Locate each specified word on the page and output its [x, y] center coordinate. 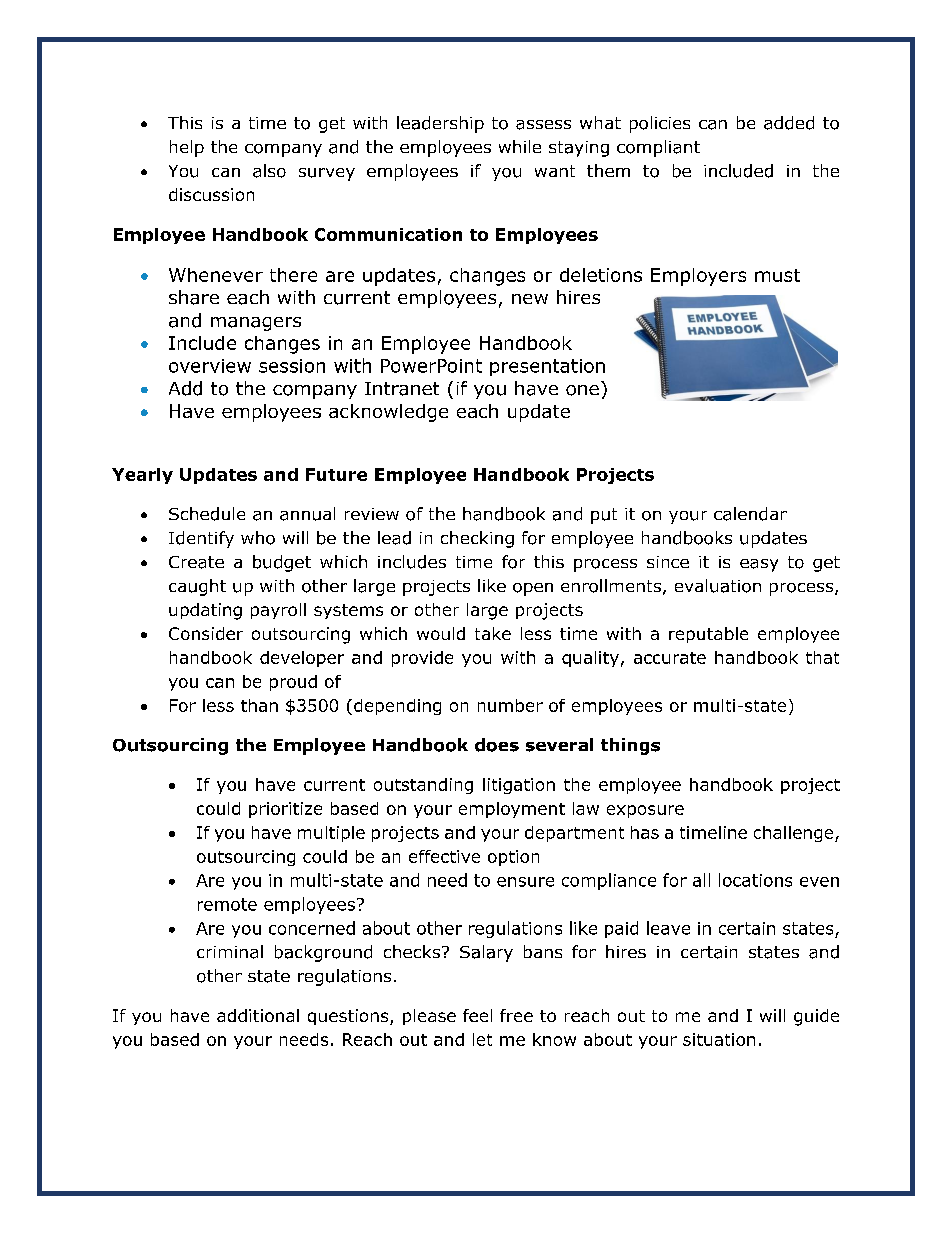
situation [719, 1039]
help [187, 148]
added [789, 123]
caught [197, 587]
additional [258, 1015]
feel [477, 1015]
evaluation [718, 586]
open [533, 589]
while [520, 146]
